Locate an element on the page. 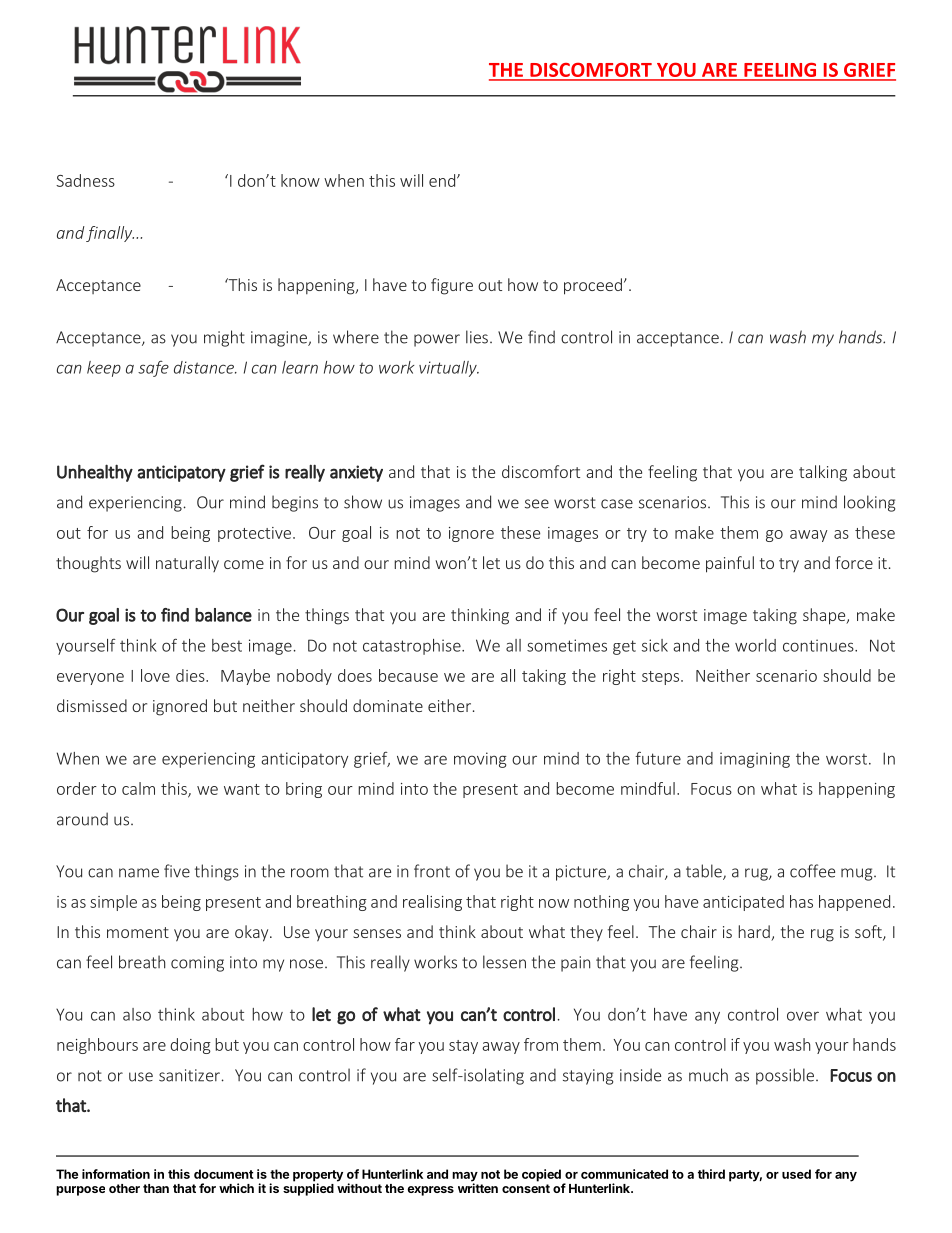 This image has width=952, height=1233. finally is located at coordinates (110, 234).
